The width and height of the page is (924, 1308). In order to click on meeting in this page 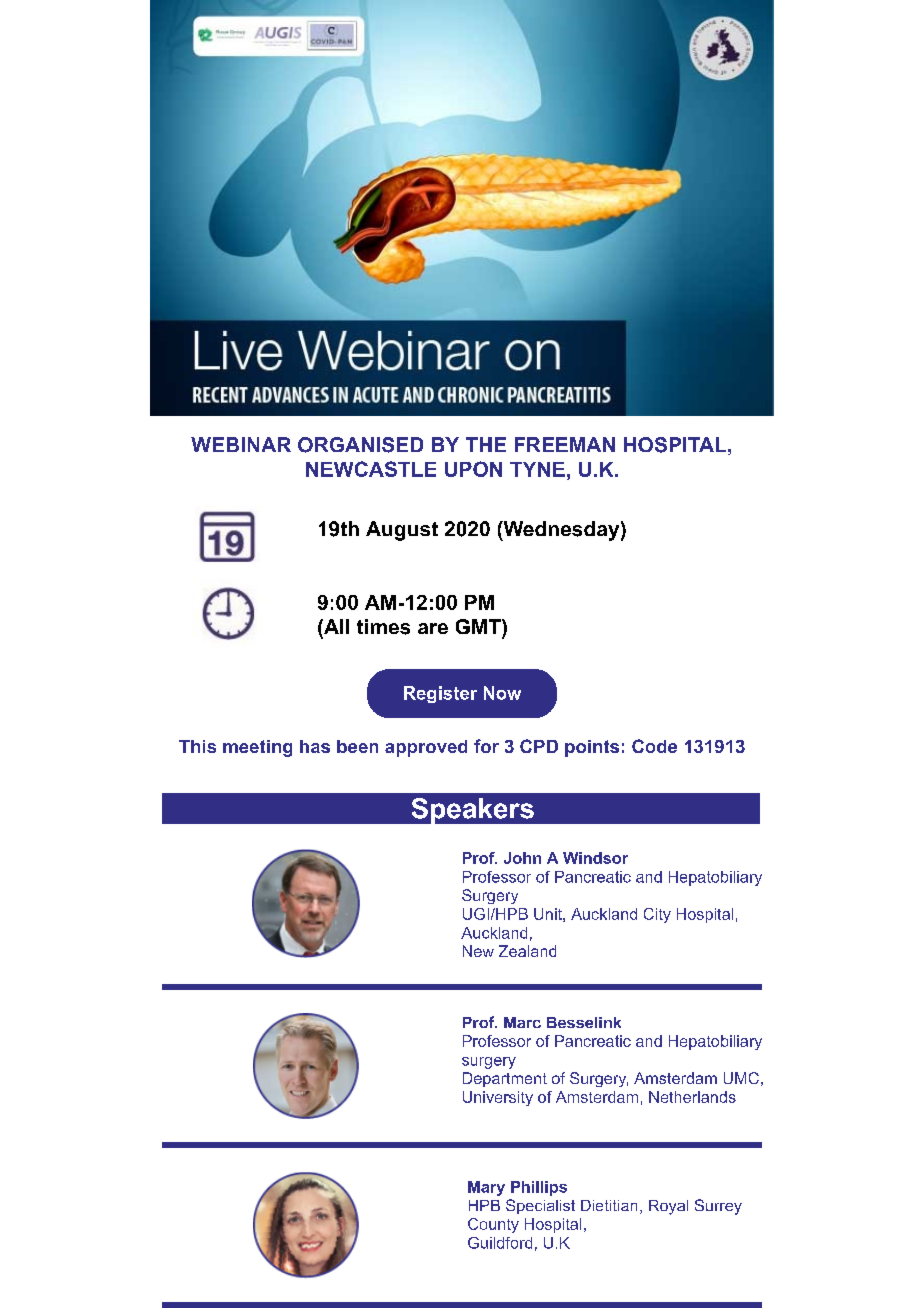, I will do `click(257, 748)`.
